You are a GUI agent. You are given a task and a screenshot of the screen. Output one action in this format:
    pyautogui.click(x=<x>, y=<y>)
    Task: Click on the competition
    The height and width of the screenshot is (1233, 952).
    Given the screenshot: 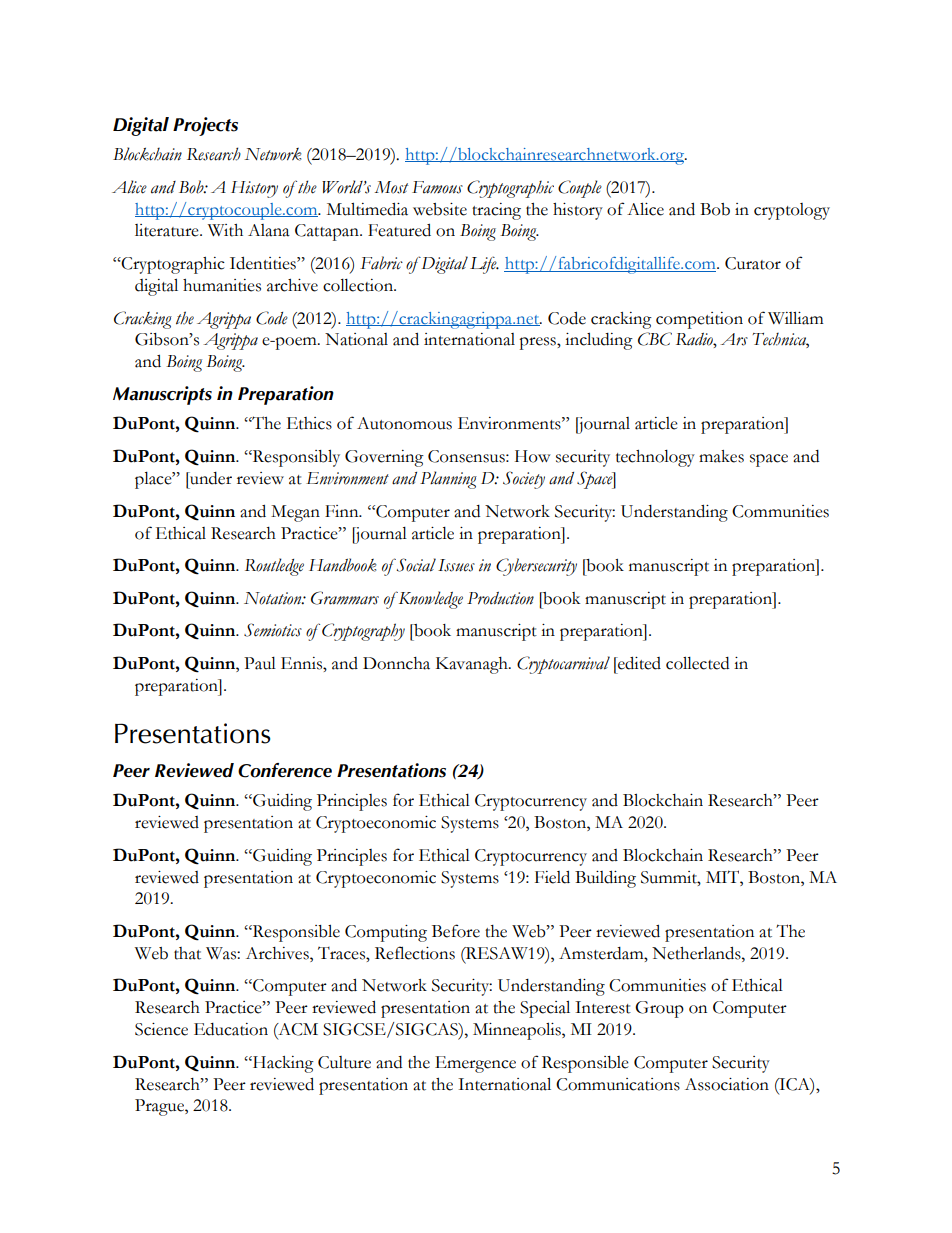 What is the action you would take?
    pyautogui.click(x=699, y=320)
